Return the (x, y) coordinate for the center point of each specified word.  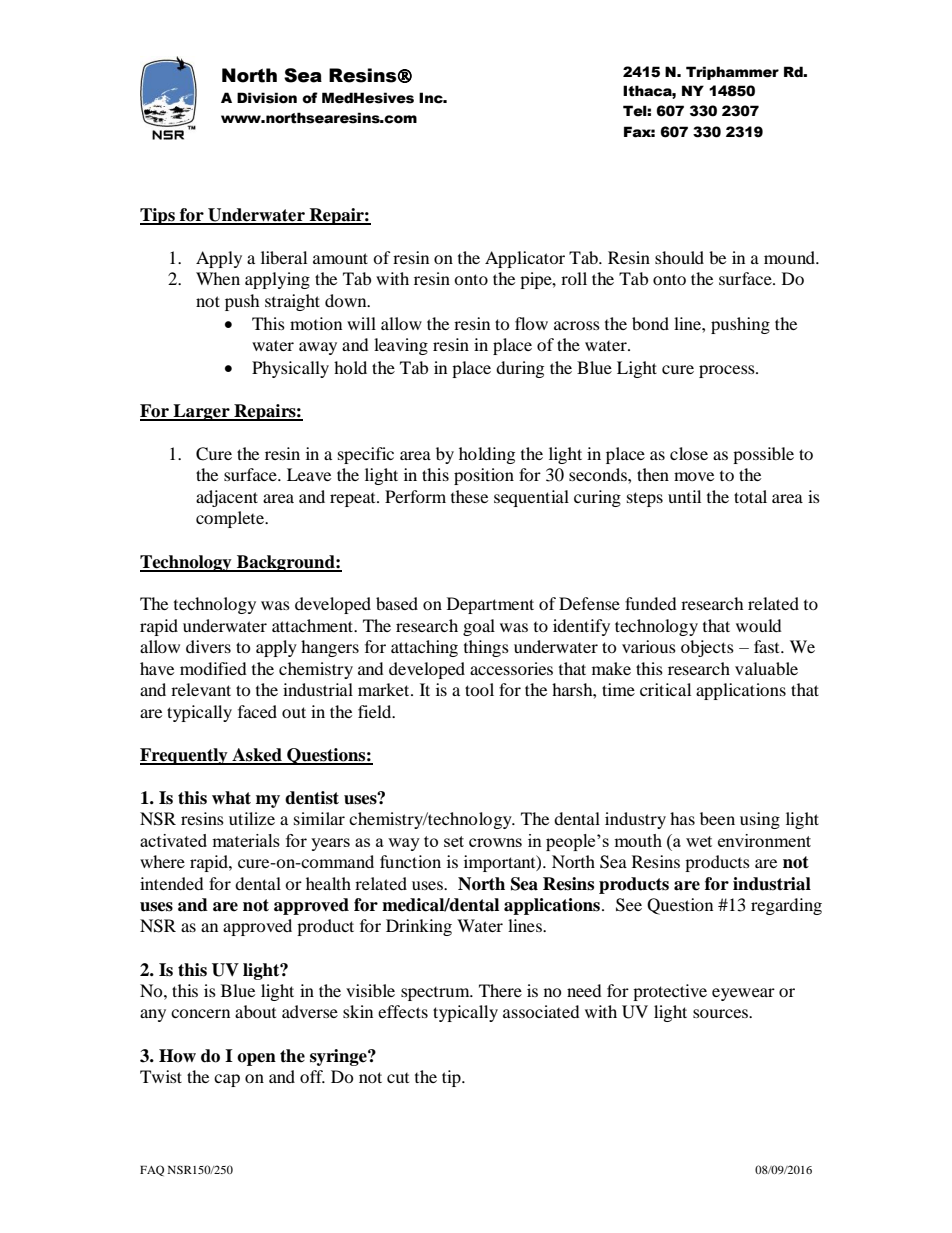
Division (267, 98)
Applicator (525, 259)
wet (699, 841)
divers (208, 646)
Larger (201, 412)
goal (479, 627)
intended (172, 883)
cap (227, 1080)
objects (707, 648)
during (520, 369)
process (728, 371)
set (454, 841)
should (679, 257)
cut (398, 1078)
